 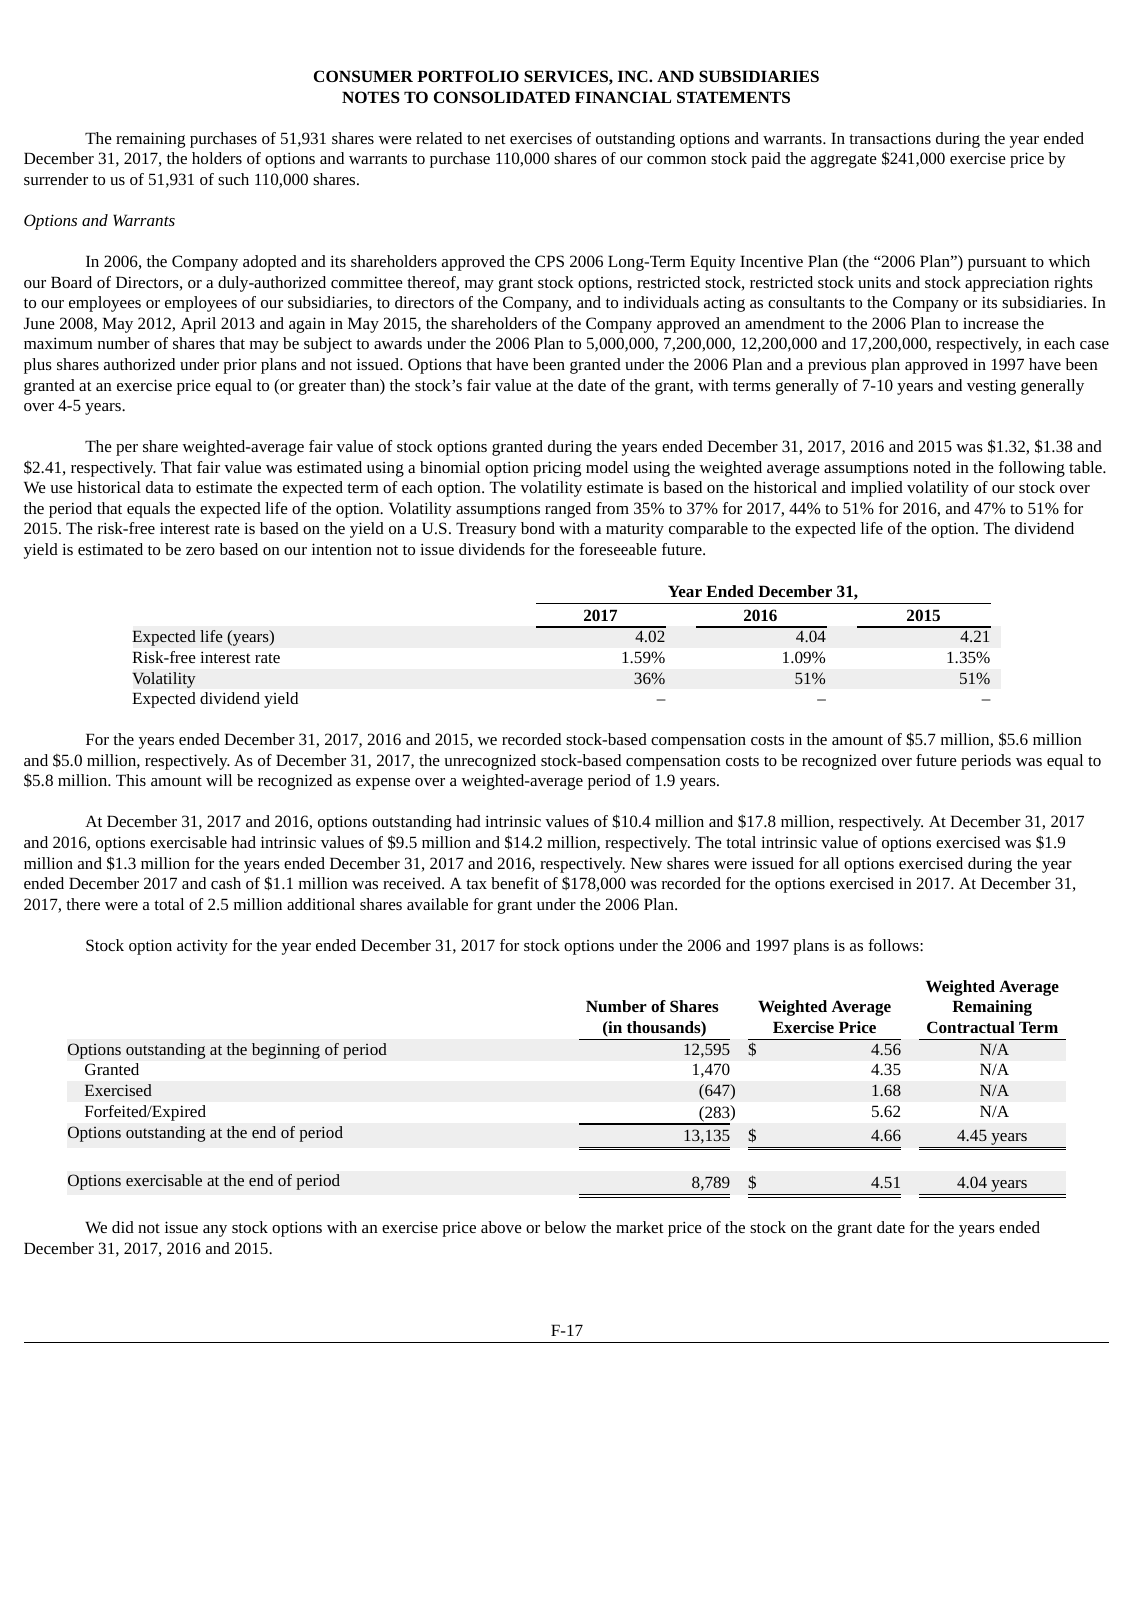 What do you see at coordinates (515, 883) in the screenshot?
I see `benefit` at bounding box center [515, 883].
